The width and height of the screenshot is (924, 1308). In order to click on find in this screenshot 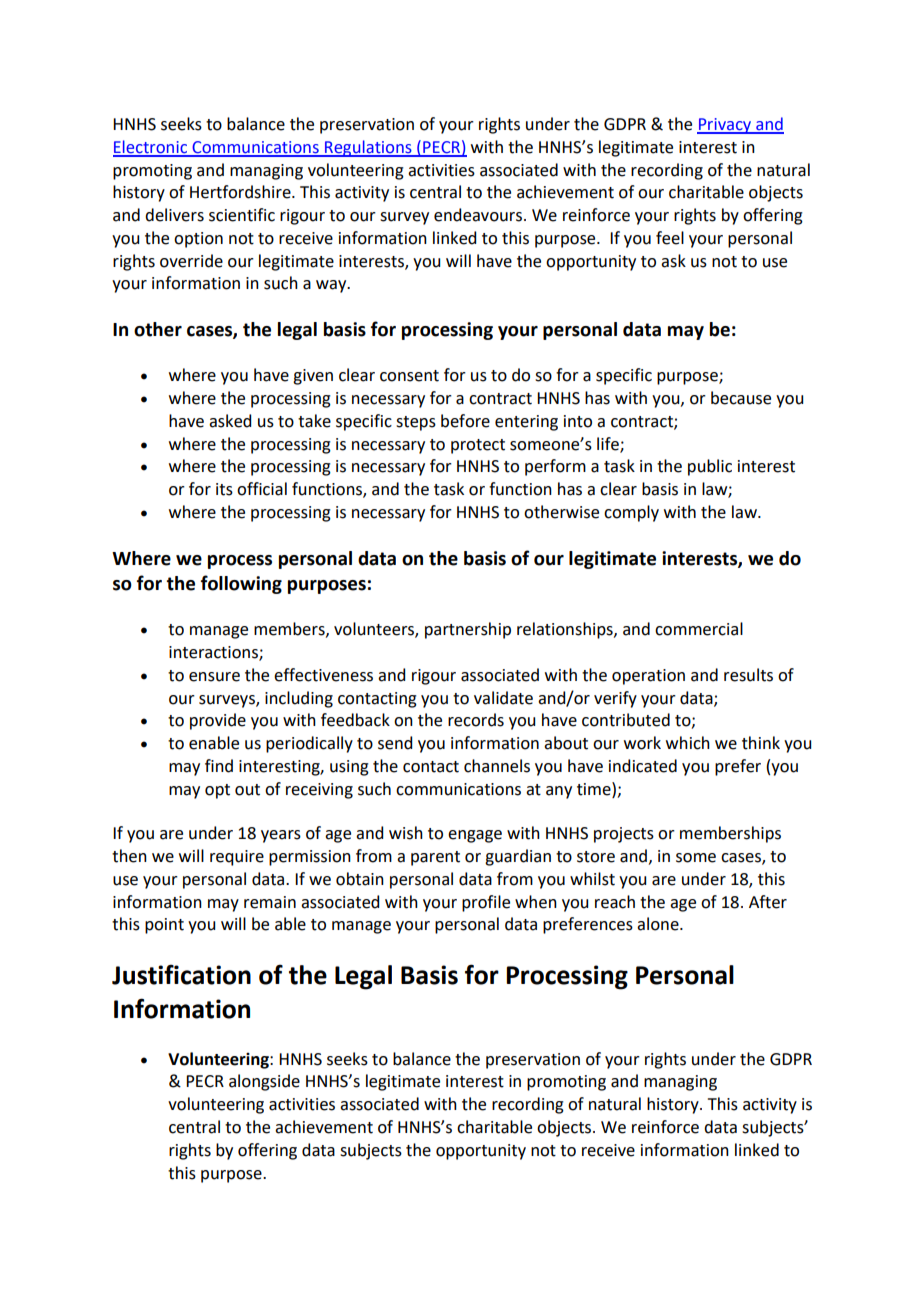, I will do `click(219, 766)`.
